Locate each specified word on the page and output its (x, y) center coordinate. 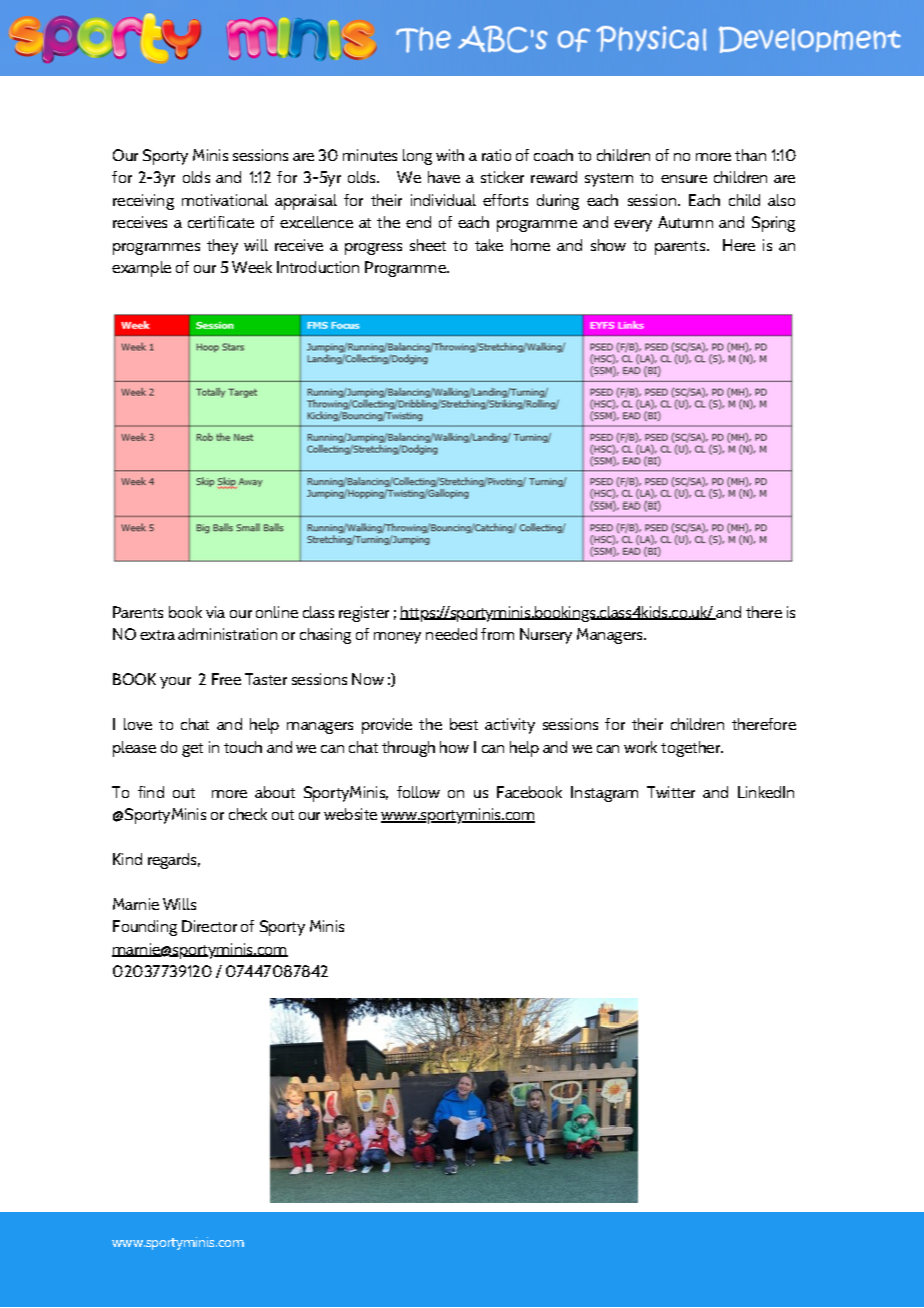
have (444, 177)
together (691, 749)
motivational (225, 200)
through (408, 749)
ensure (684, 179)
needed (451, 634)
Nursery (546, 636)
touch (243, 747)
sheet (428, 245)
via (215, 612)
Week (252, 267)
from (497, 634)
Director (209, 926)
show (608, 245)
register (364, 614)
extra (157, 635)
